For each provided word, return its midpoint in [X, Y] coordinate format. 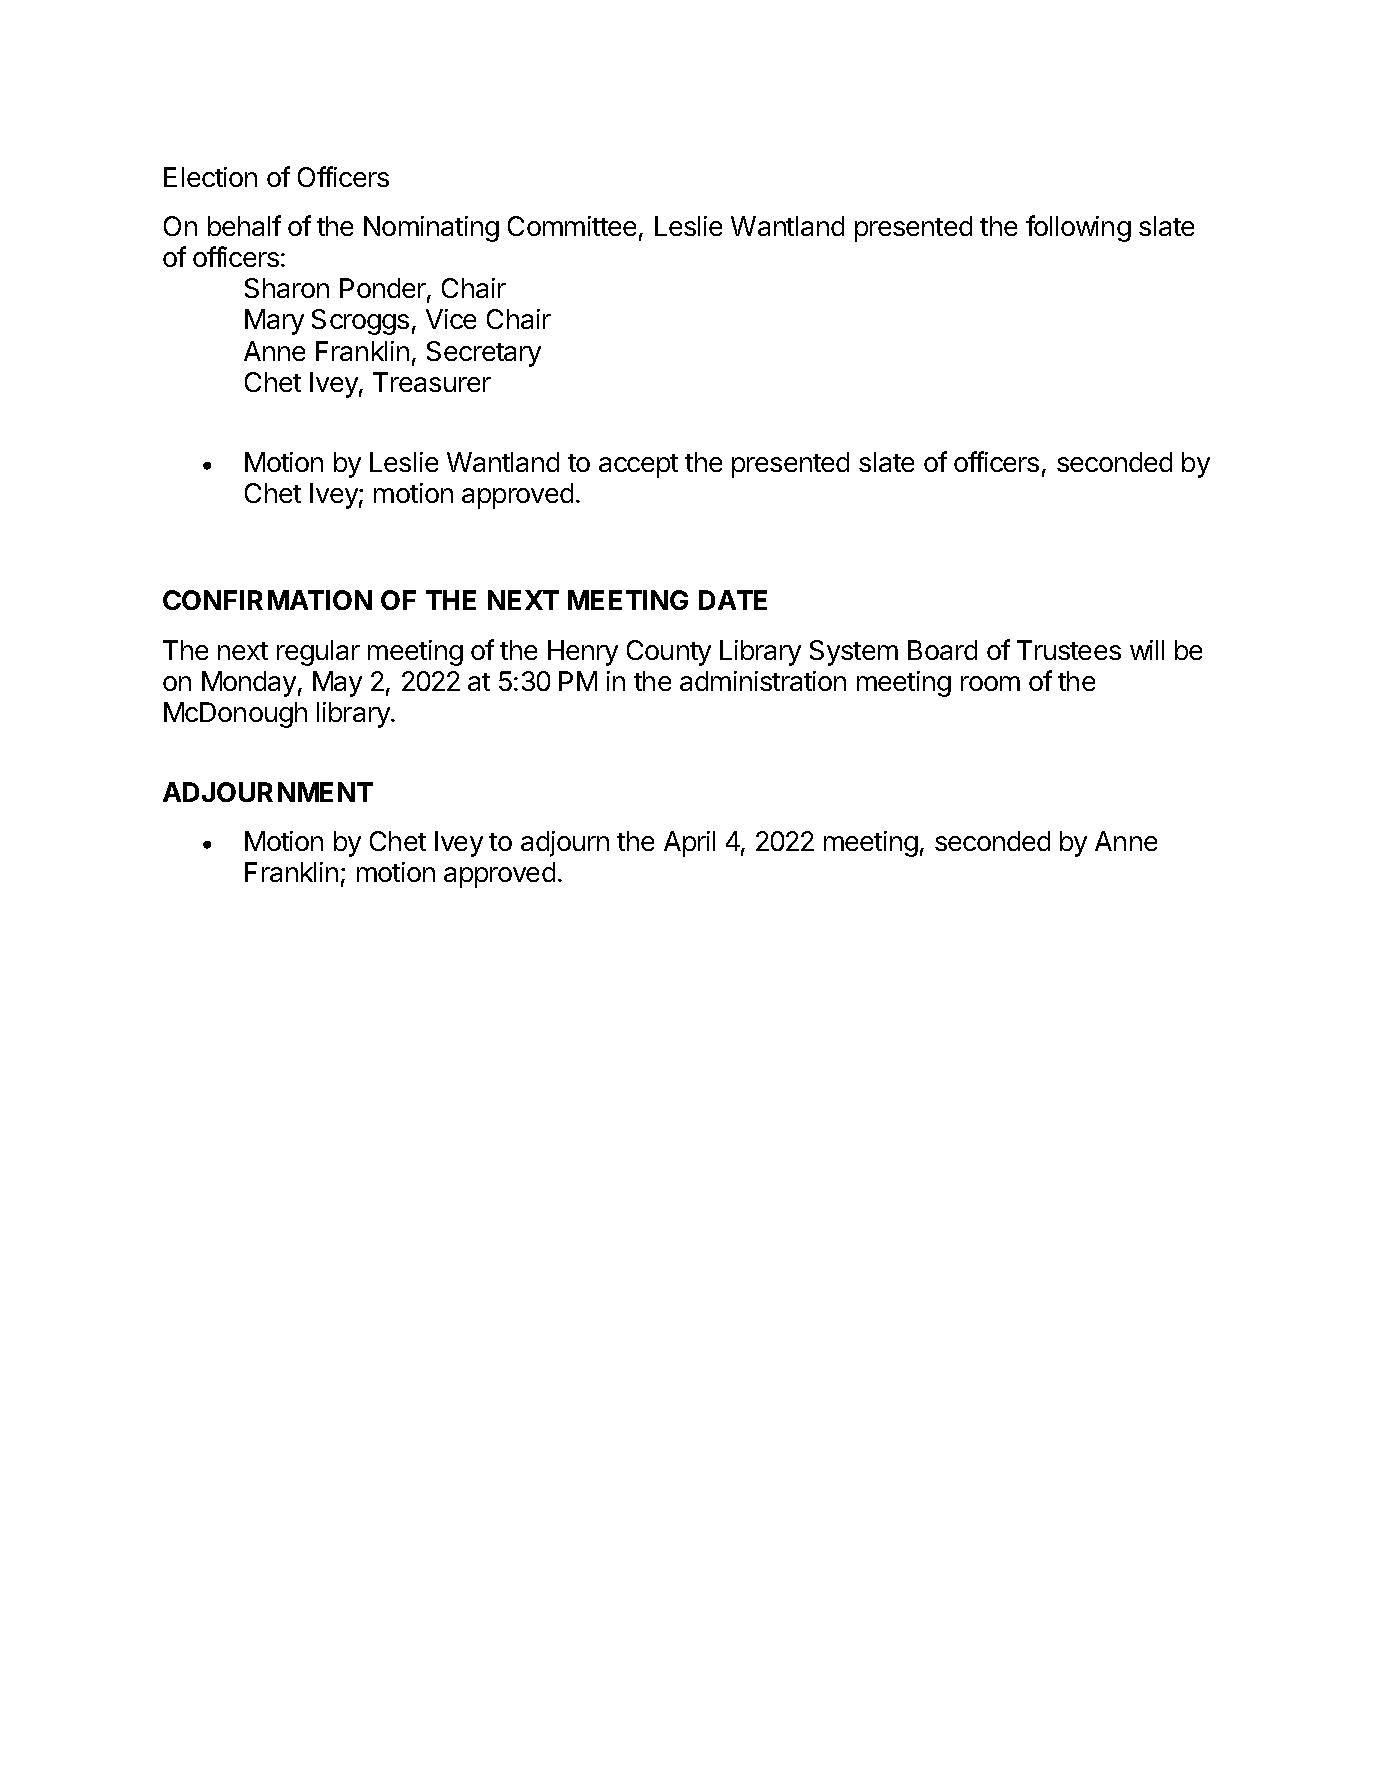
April [689, 844]
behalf [244, 225]
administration [763, 681]
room [990, 683]
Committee [572, 226]
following [1078, 228]
